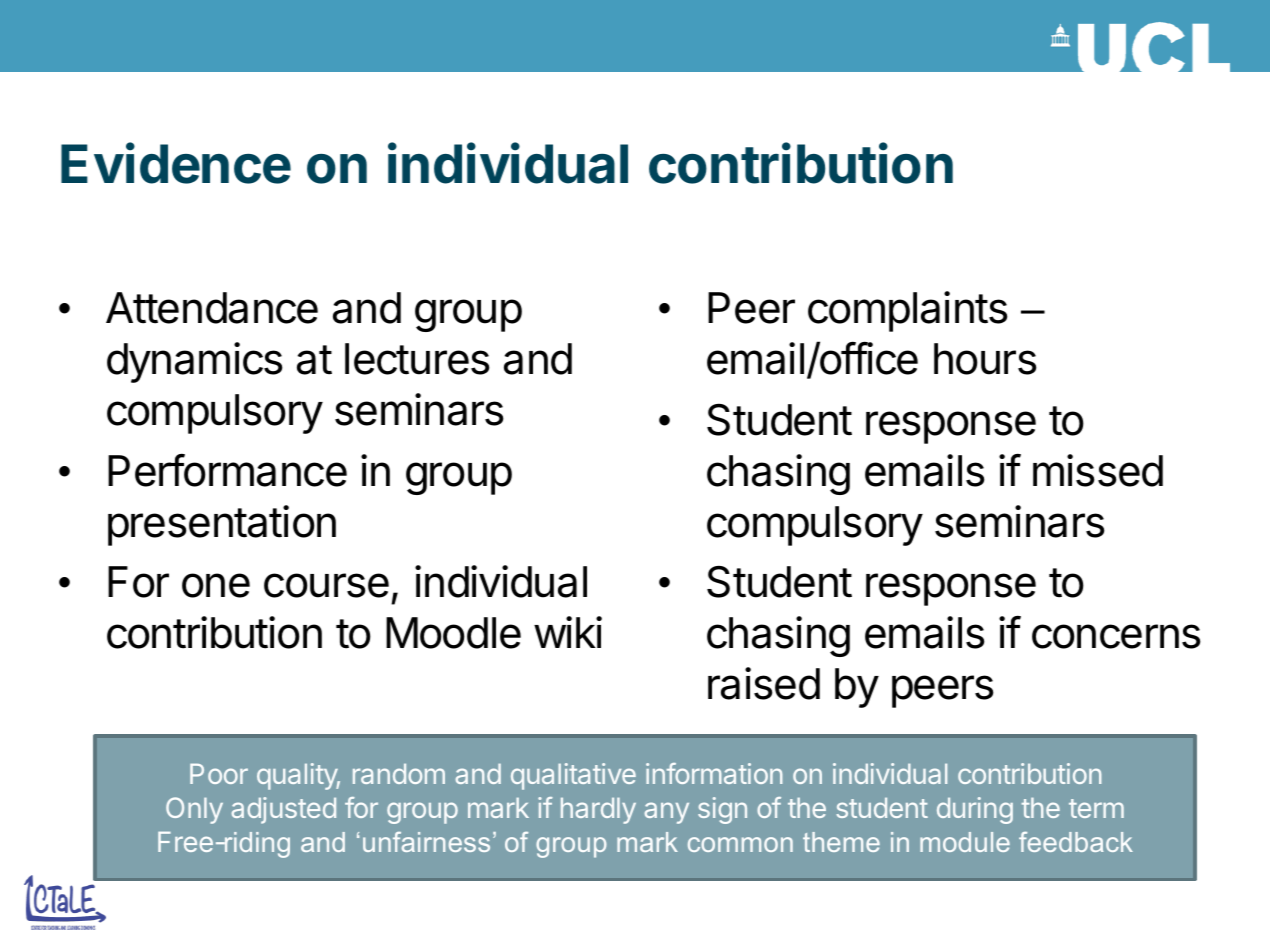 Image resolution: width=1270 pixels, height=952 pixels. I want to click on adjusted, so click(284, 810).
